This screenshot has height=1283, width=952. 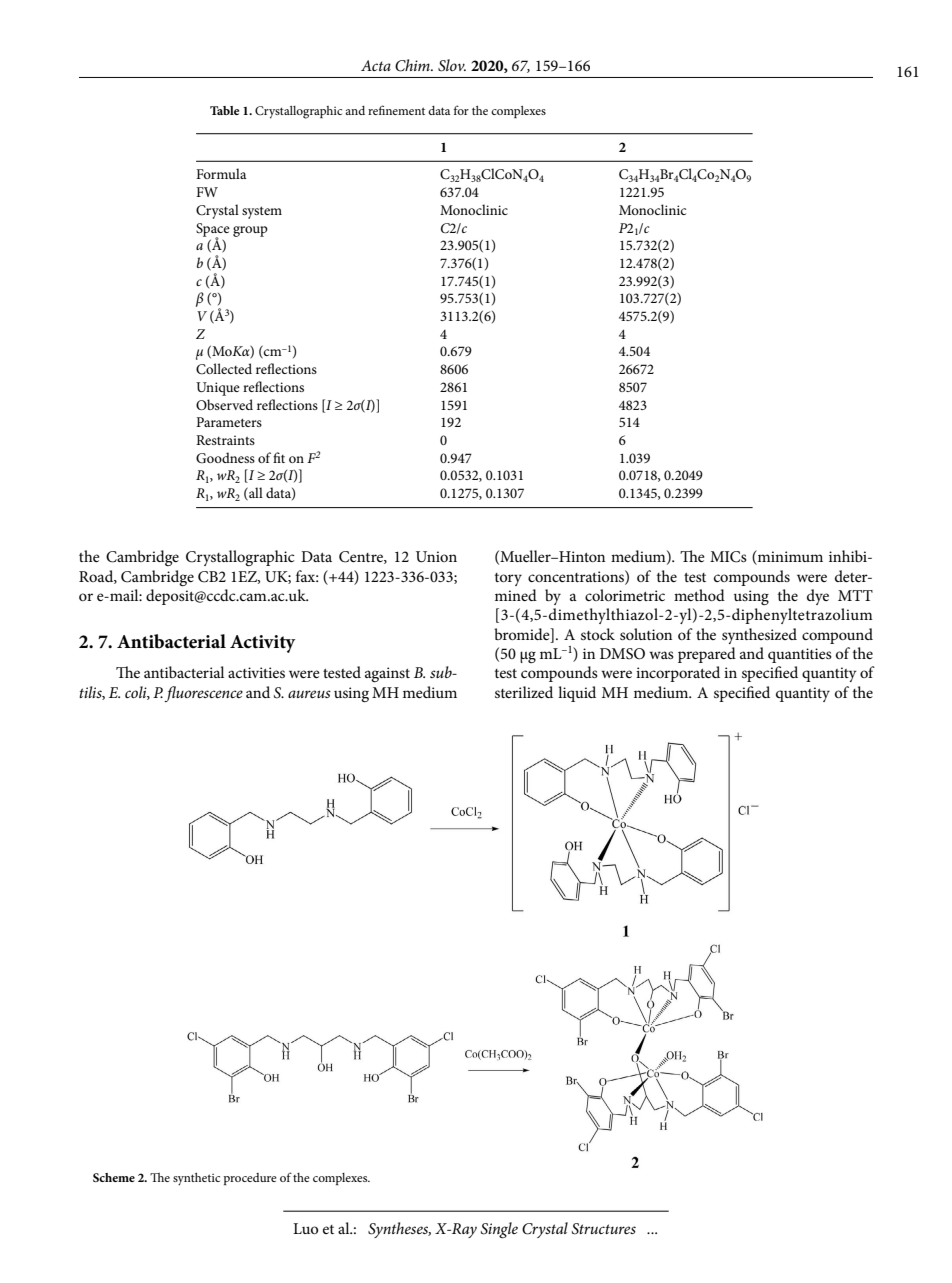 I want to click on synthetic, so click(x=196, y=1179).
